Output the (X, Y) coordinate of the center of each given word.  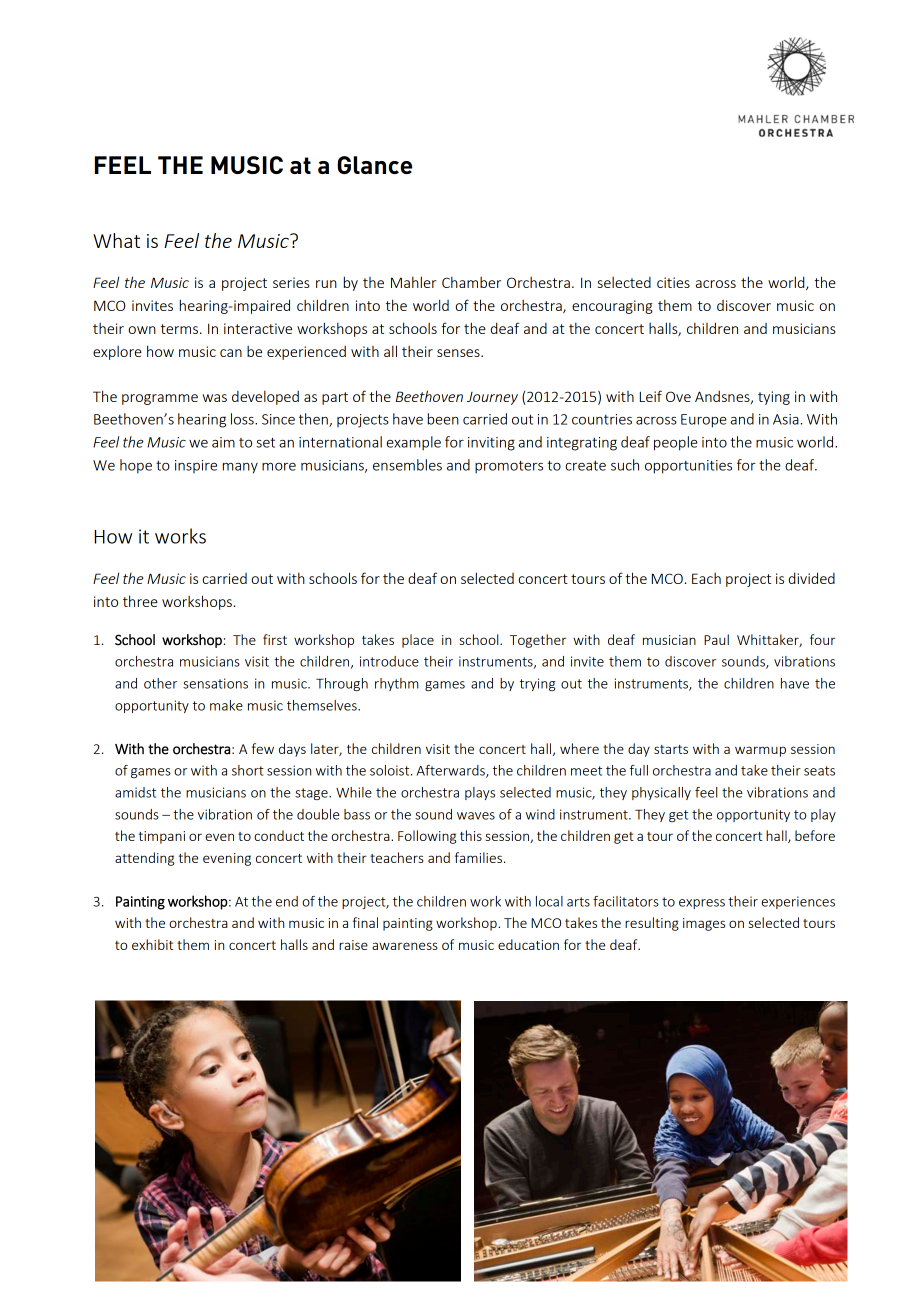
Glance (374, 165)
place (418, 641)
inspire (196, 466)
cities (673, 282)
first (275, 639)
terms (179, 329)
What (116, 240)
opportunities (688, 467)
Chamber (471, 282)
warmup (760, 751)
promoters (509, 467)
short (248, 770)
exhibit (152, 944)
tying (774, 398)
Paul (716, 639)
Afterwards (452, 771)
